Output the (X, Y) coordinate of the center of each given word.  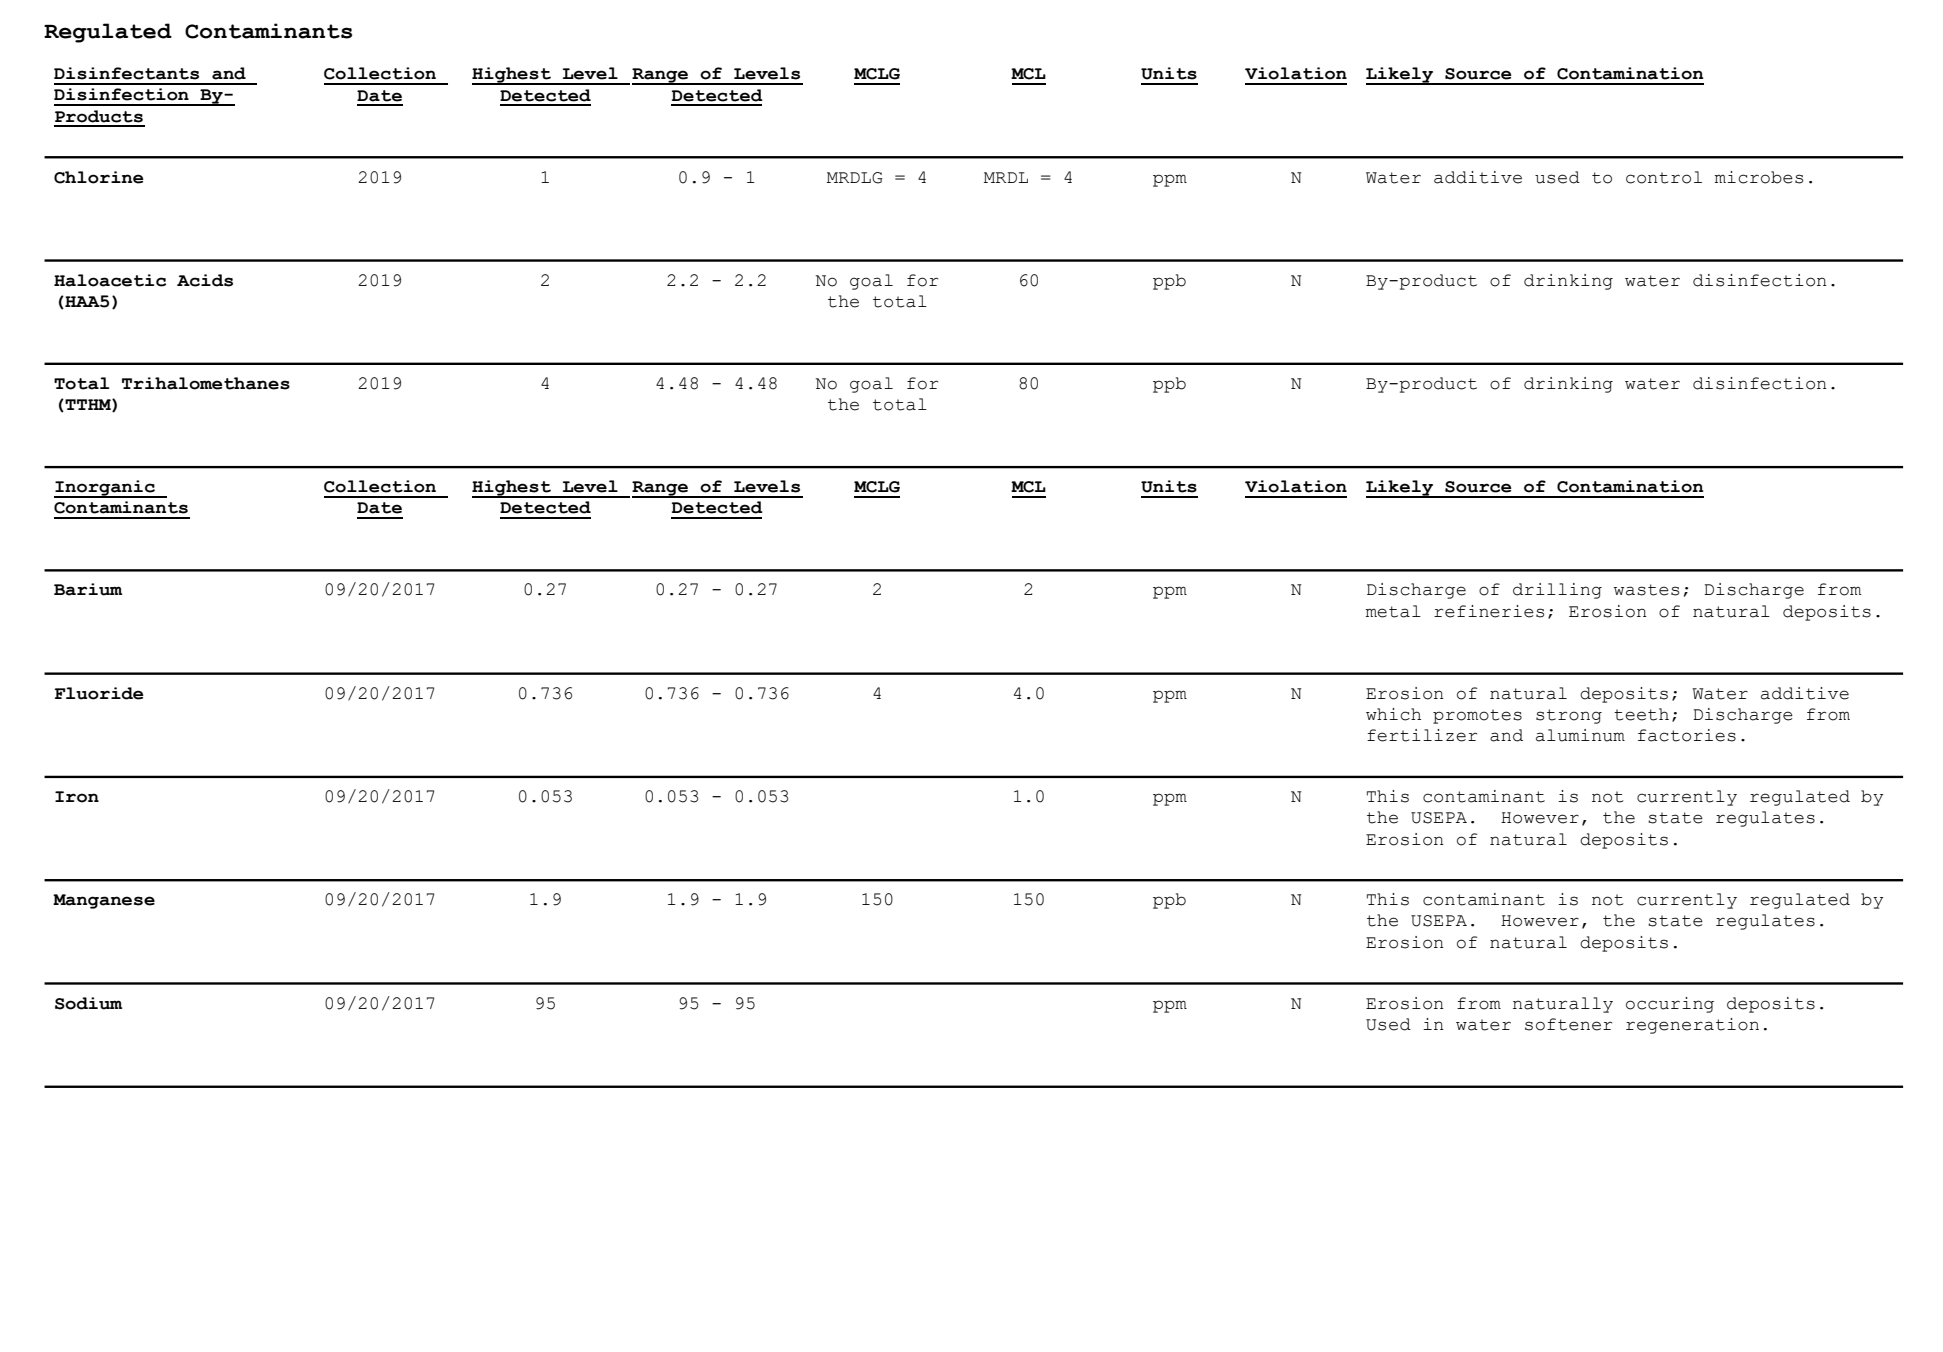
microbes (1759, 177)
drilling (1557, 591)
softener (1568, 1024)
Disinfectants (126, 73)
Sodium (88, 1003)
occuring (1670, 1005)
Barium (88, 589)
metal (1393, 611)
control (1664, 177)
